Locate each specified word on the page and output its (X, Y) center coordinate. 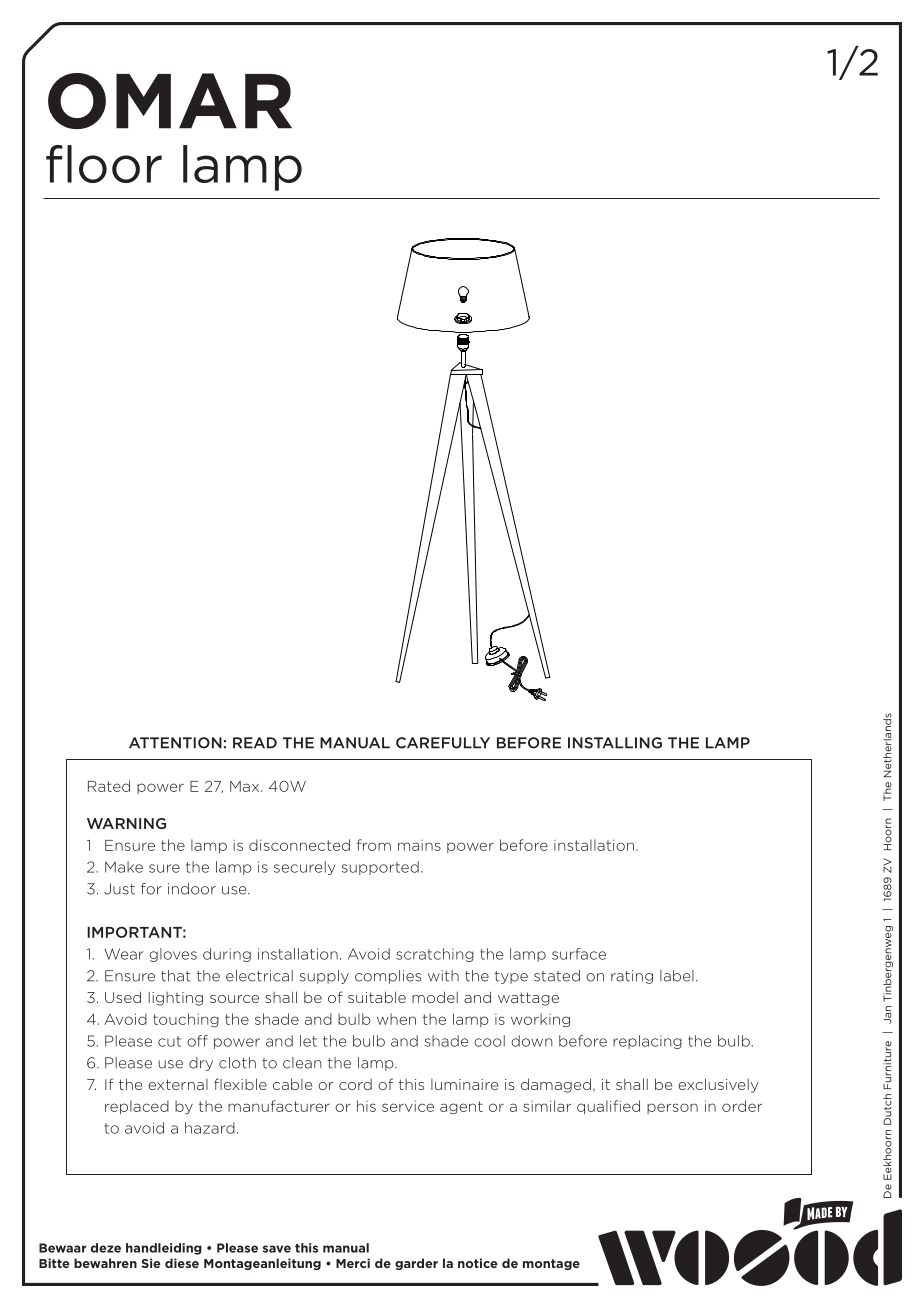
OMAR (170, 101)
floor (104, 164)
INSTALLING (615, 743)
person (672, 1108)
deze (106, 1248)
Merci (353, 1263)
